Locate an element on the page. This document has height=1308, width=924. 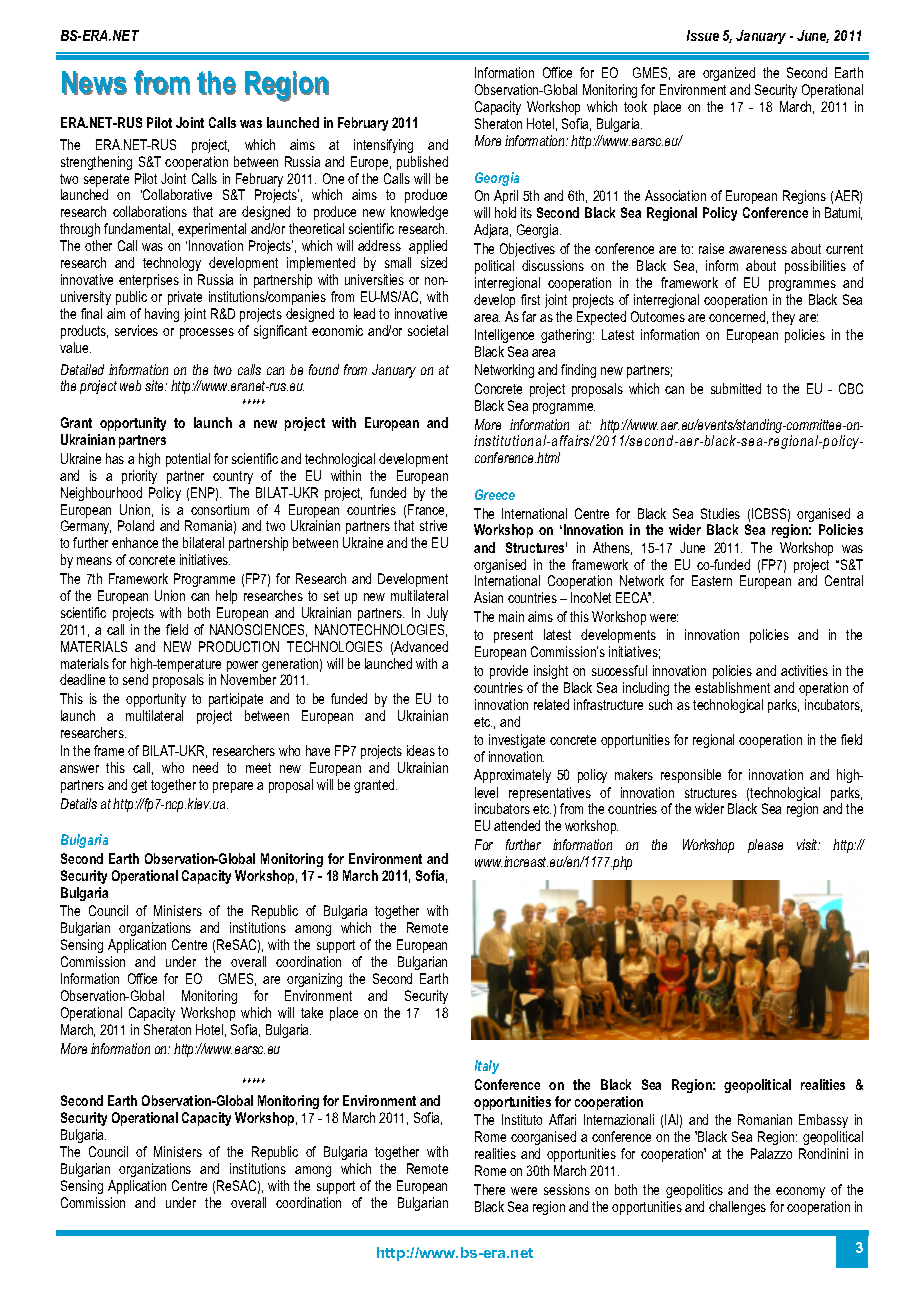
News is located at coordinates (94, 83).
